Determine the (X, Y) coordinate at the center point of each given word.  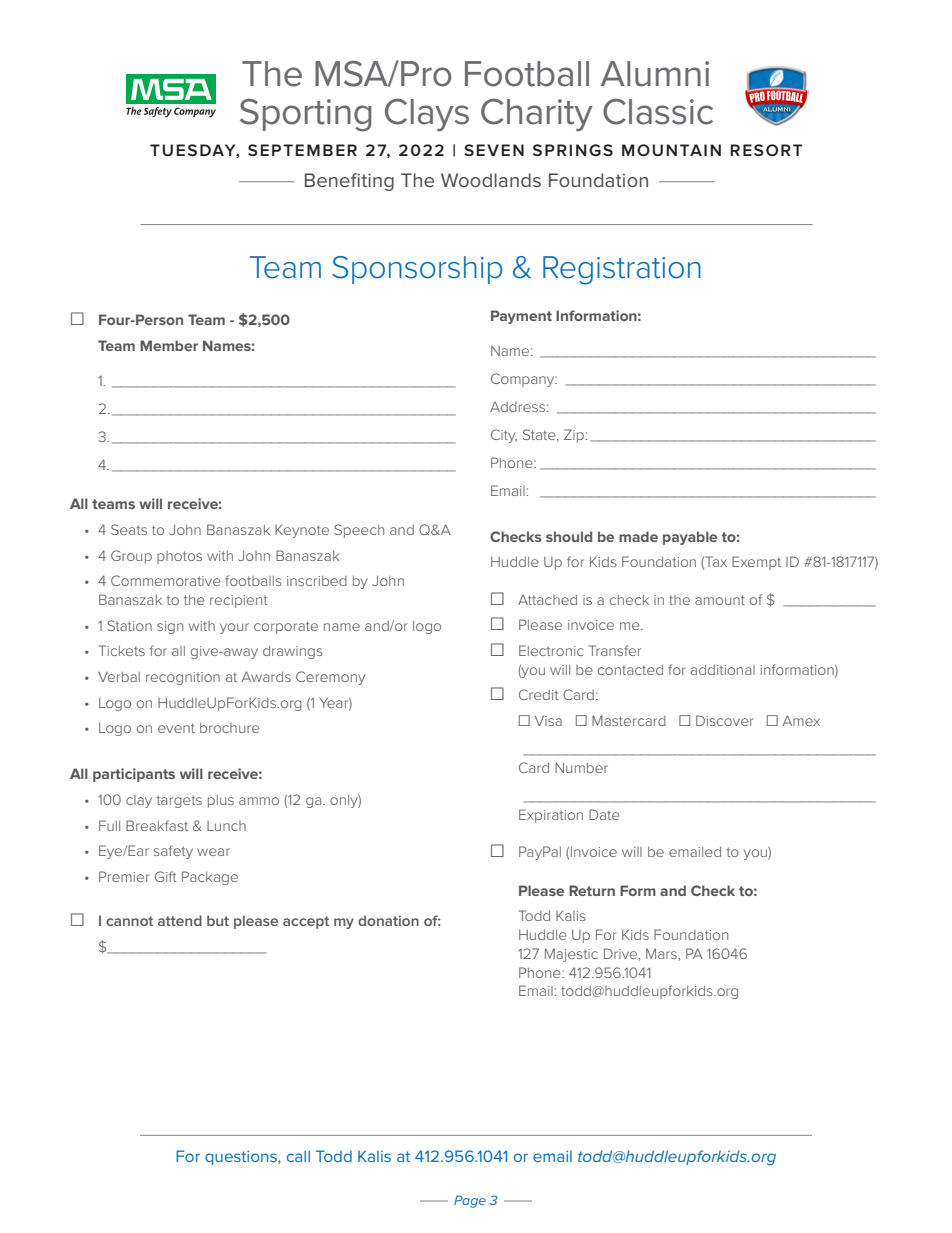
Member (169, 345)
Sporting (306, 115)
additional (723, 670)
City (504, 436)
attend (180, 920)
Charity (537, 115)
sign (170, 627)
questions (242, 1158)
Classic (658, 111)
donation (388, 920)
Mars (662, 953)
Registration (622, 270)
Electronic (551, 650)
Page (470, 1201)
